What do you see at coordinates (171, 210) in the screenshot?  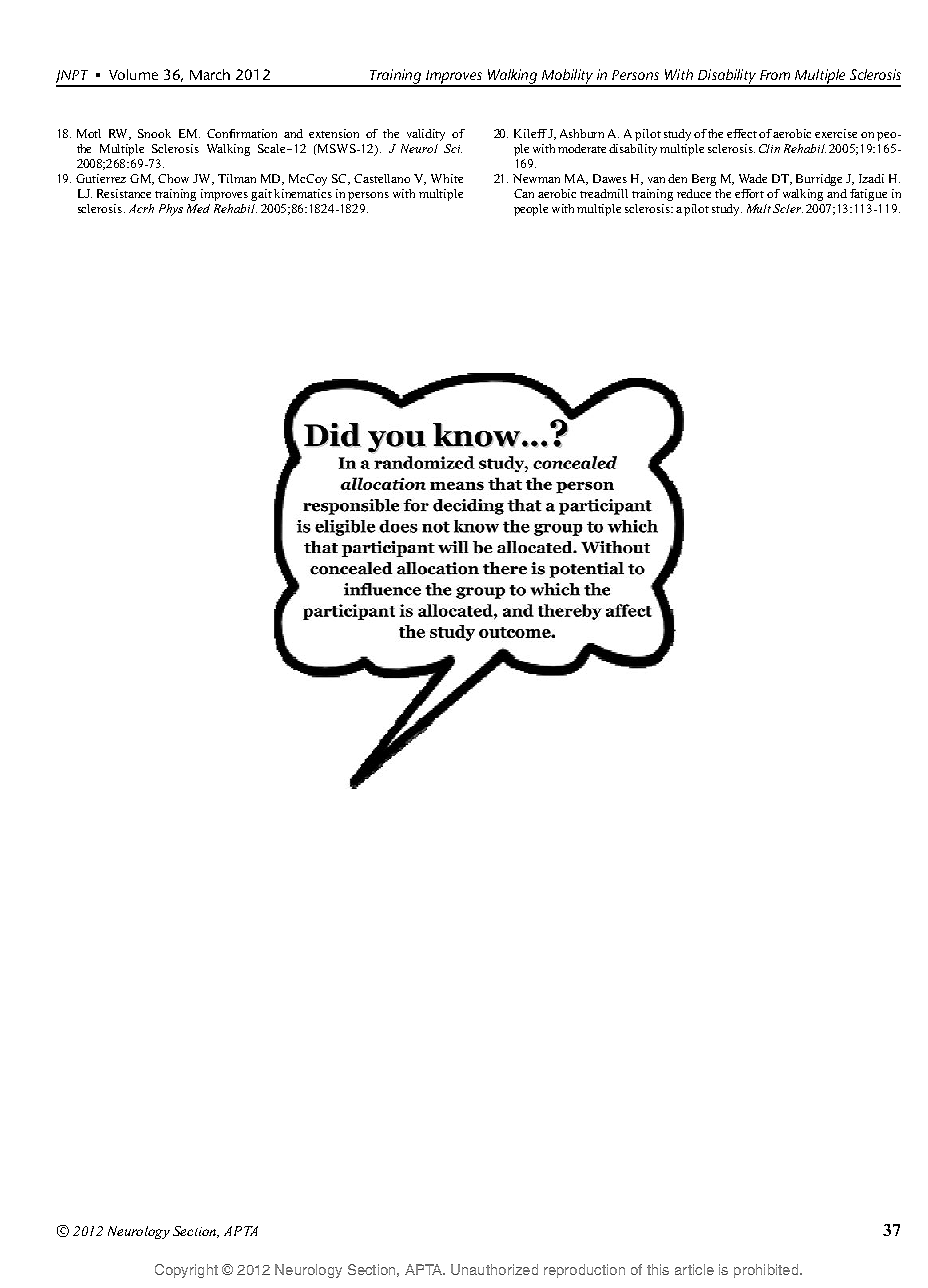 I see `Phys` at bounding box center [171, 210].
